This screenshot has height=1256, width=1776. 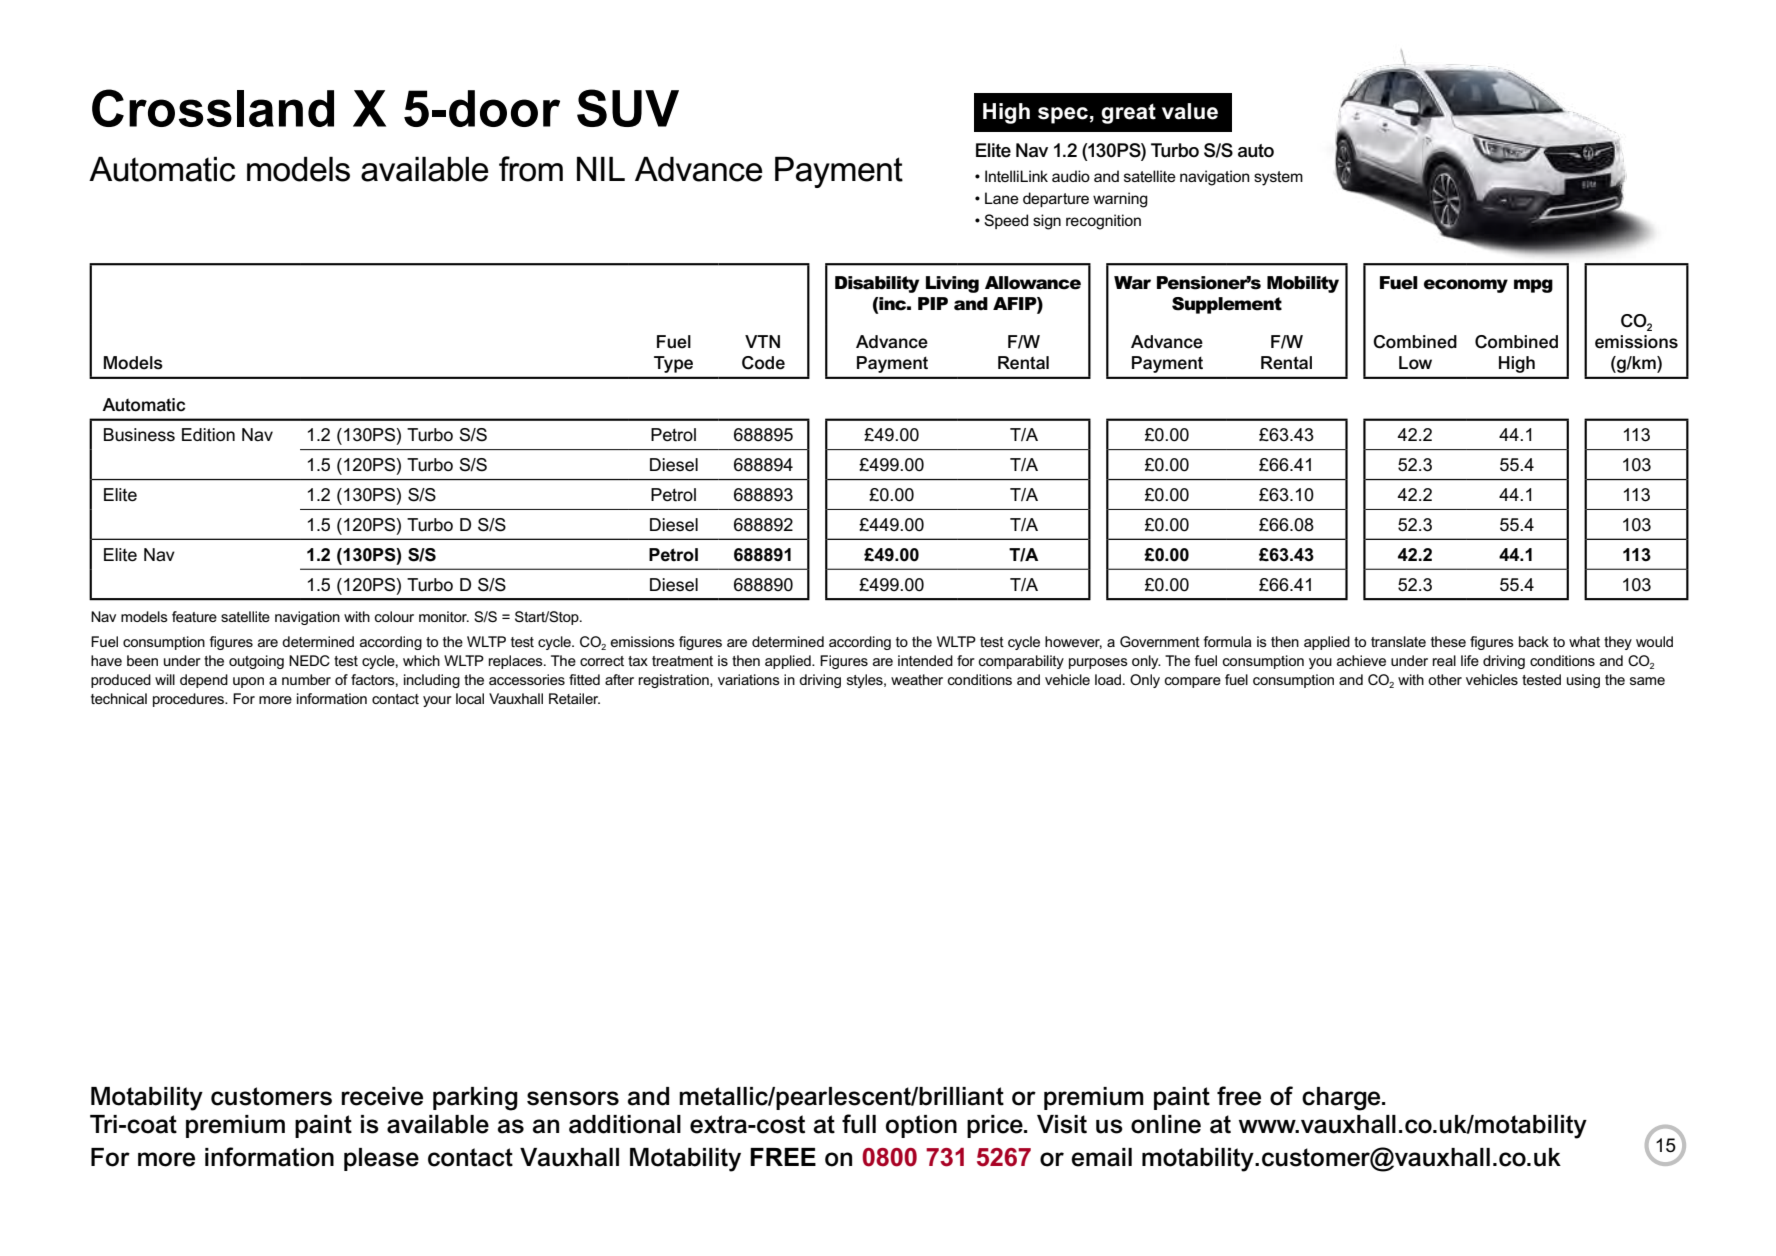 What do you see at coordinates (917, 679) in the screenshot?
I see `weather` at bounding box center [917, 679].
